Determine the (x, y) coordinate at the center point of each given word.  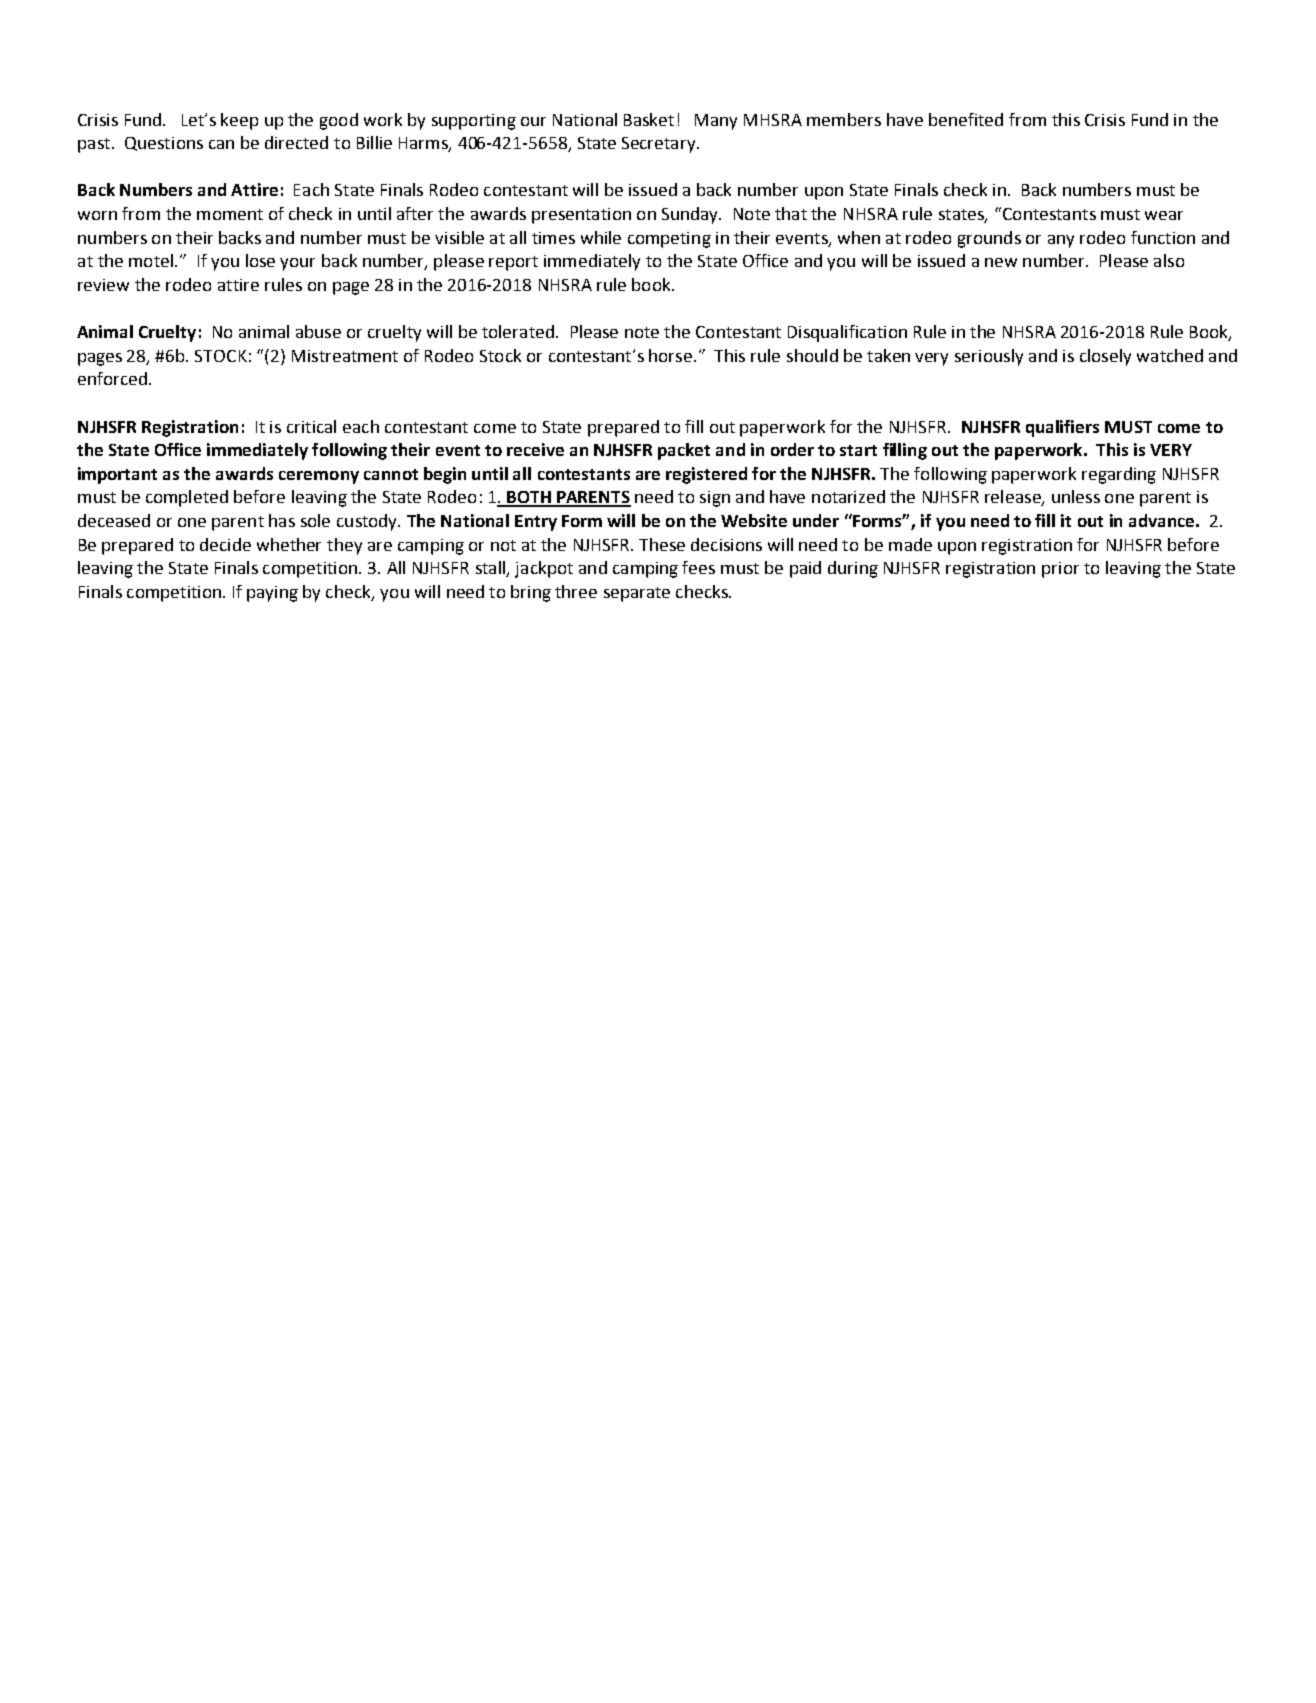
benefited (966, 119)
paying (272, 594)
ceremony (319, 477)
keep (239, 121)
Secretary (660, 145)
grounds (989, 239)
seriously (989, 357)
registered (706, 475)
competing (669, 240)
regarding (1119, 475)
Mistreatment (345, 356)
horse (672, 355)
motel (151, 260)
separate (637, 594)
